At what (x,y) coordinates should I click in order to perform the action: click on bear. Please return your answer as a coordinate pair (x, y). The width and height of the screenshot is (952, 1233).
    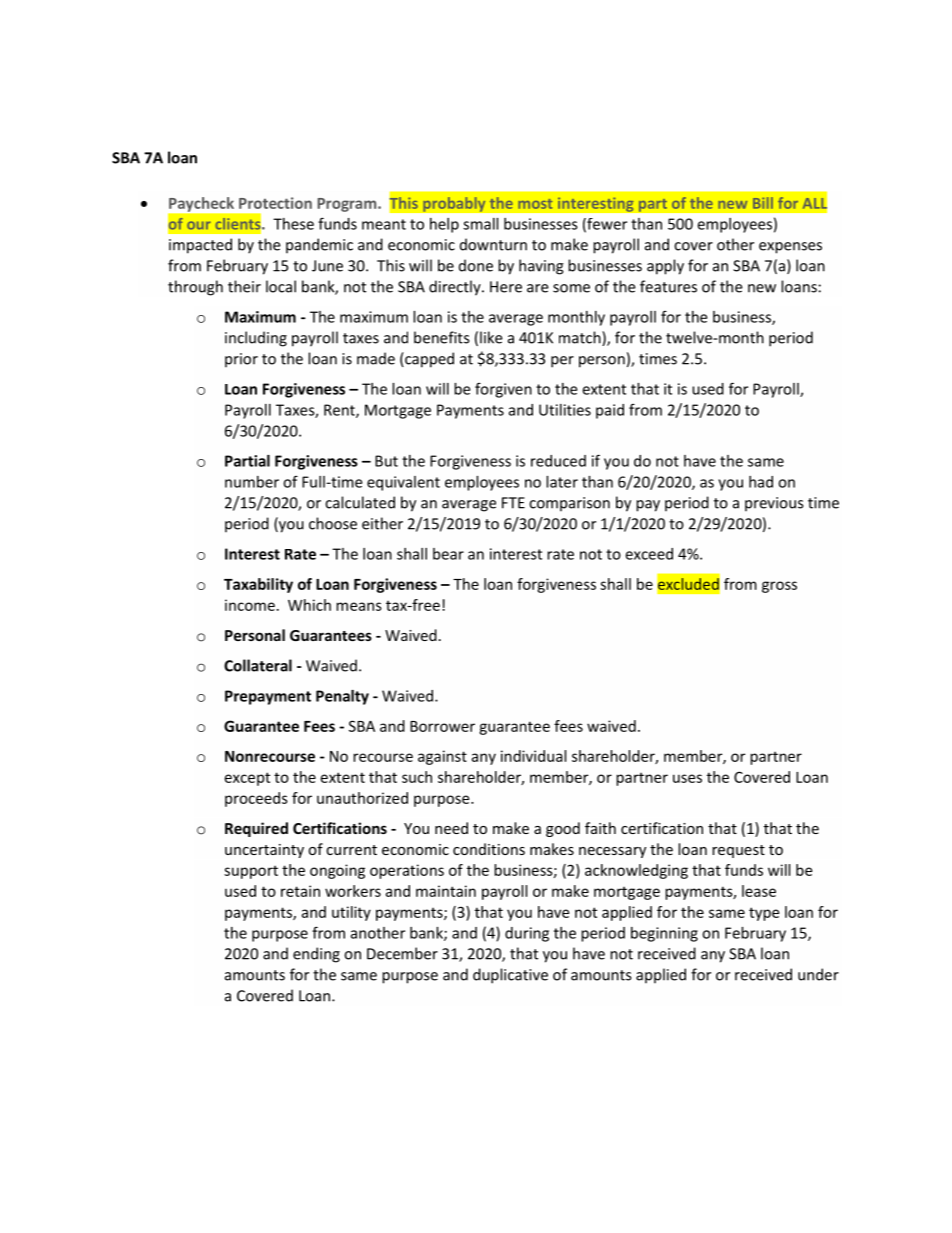
    Looking at the image, I should click on (448, 554).
